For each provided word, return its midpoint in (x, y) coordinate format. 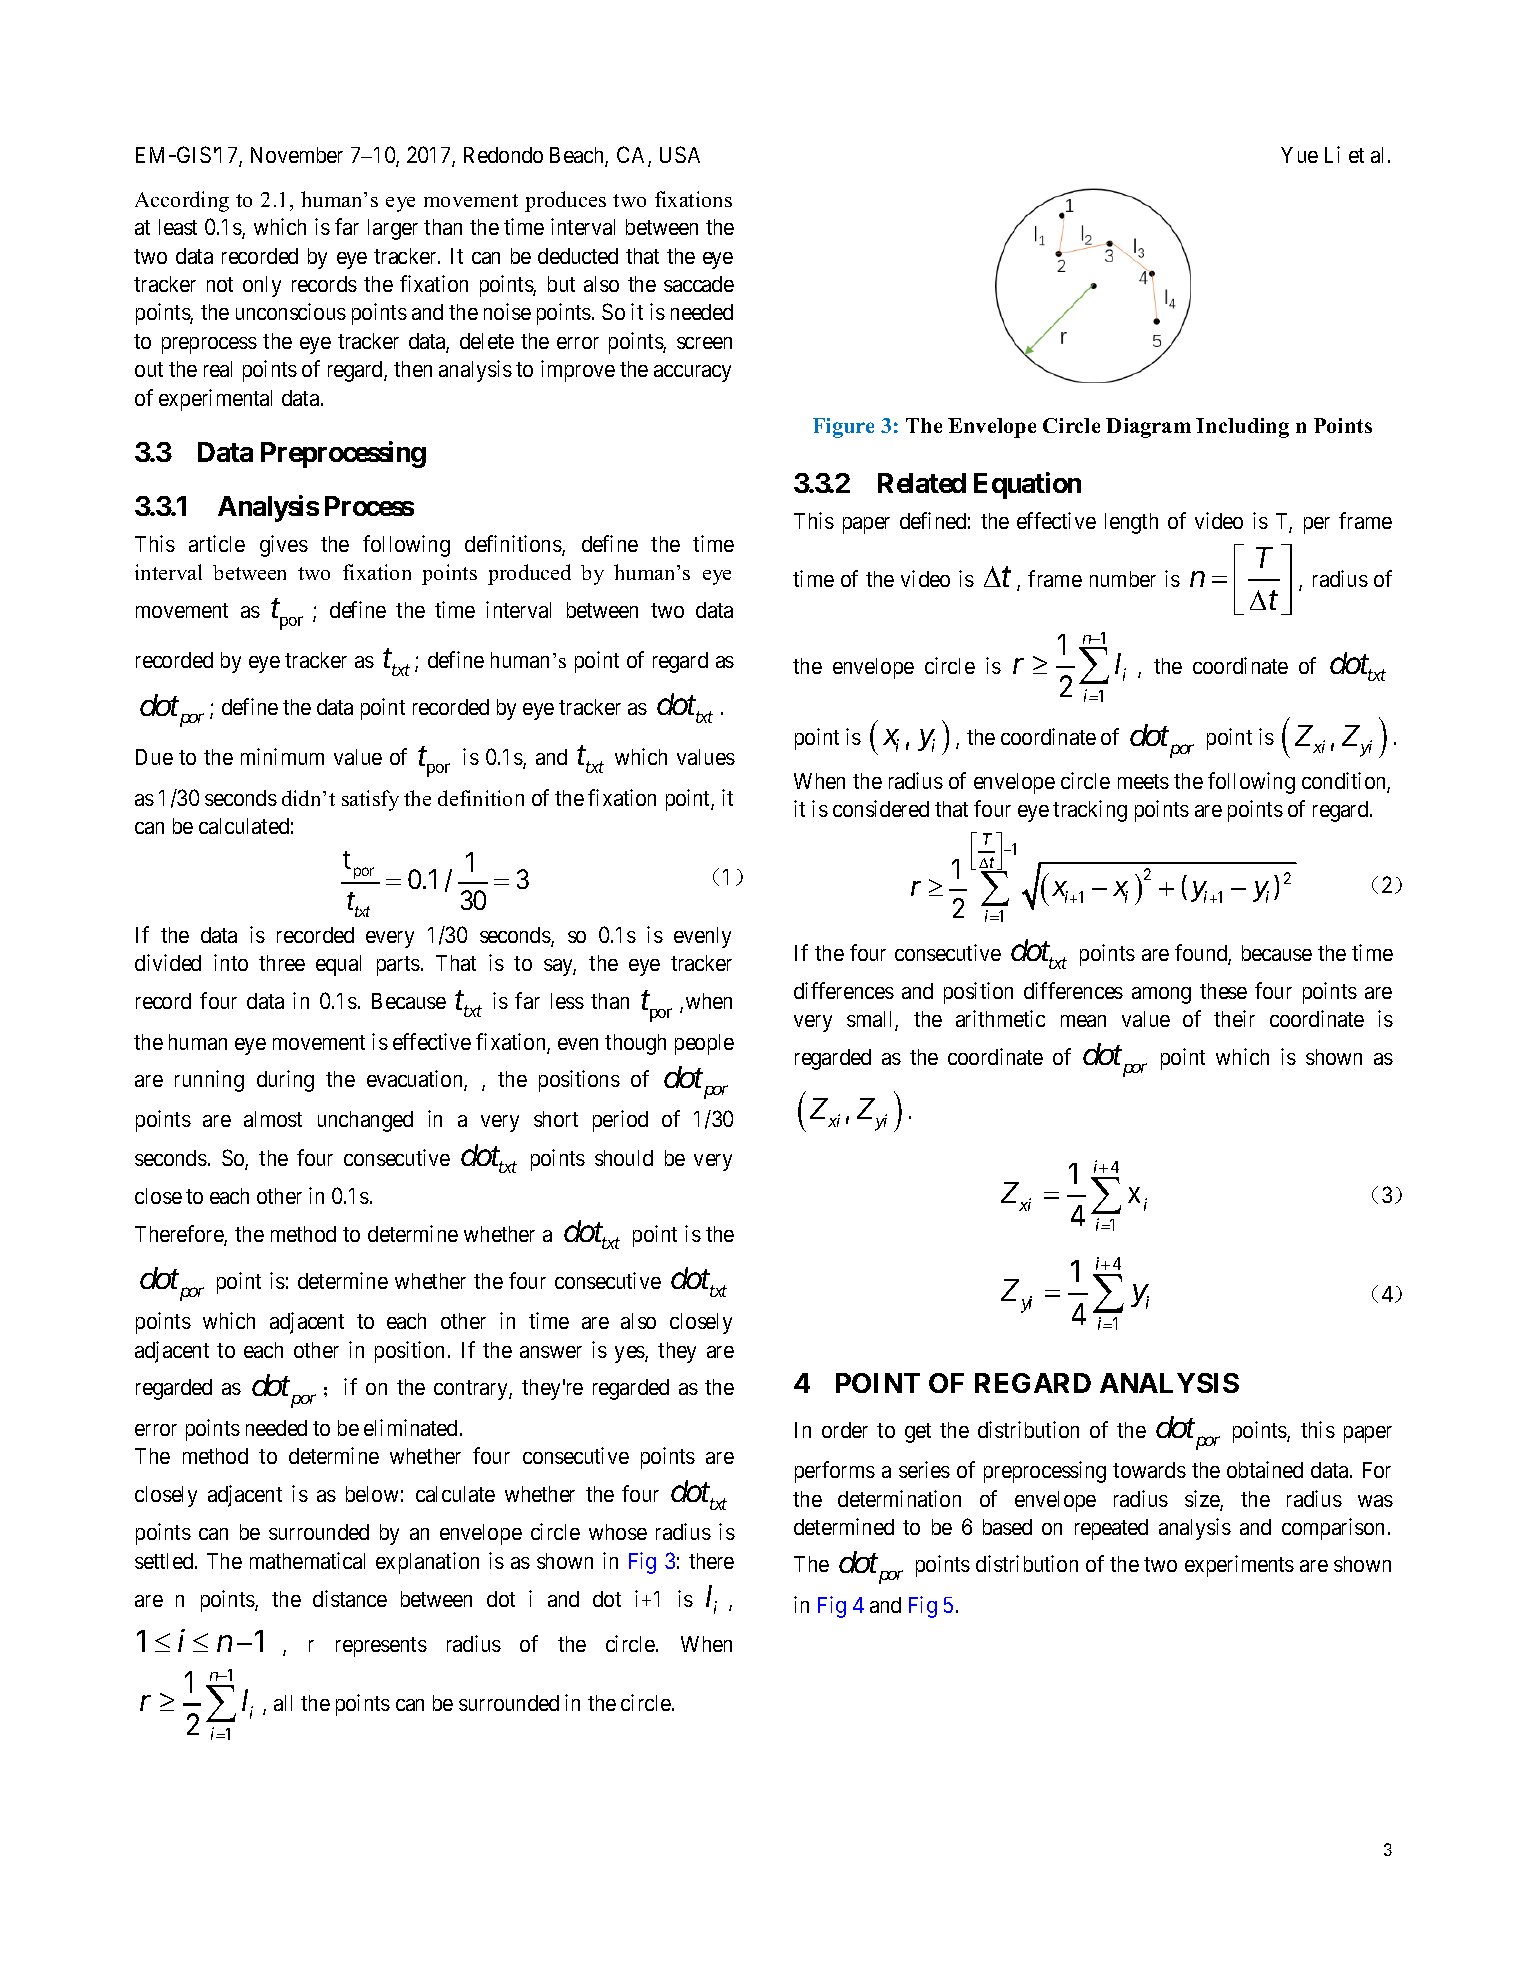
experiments (1239, 1566)
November (297, 155)
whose (618, 1532)
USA (680, 154)
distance (350, 1598)
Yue (1299, 155)
